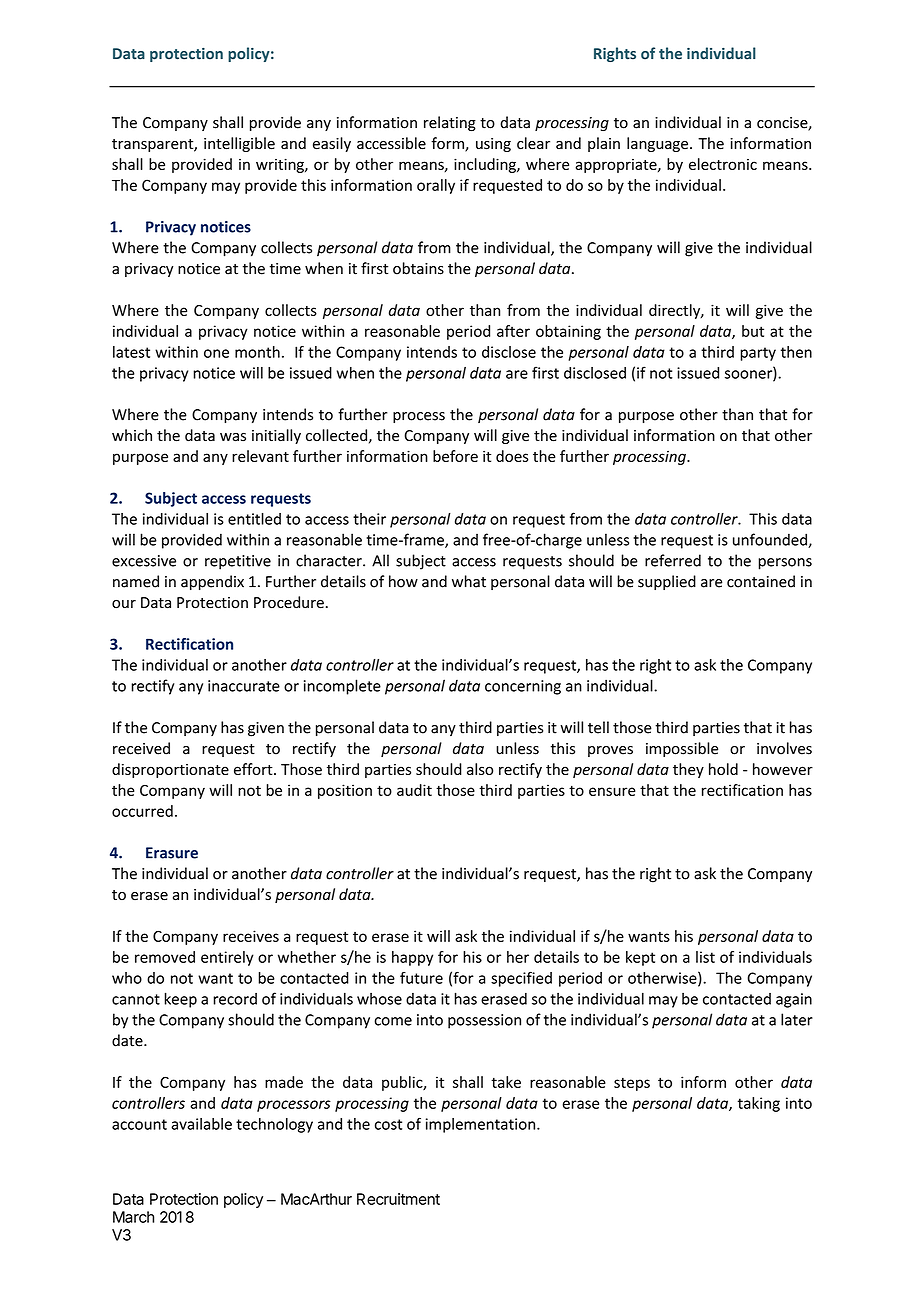  I want to click on impossible, so click(682, 749).
